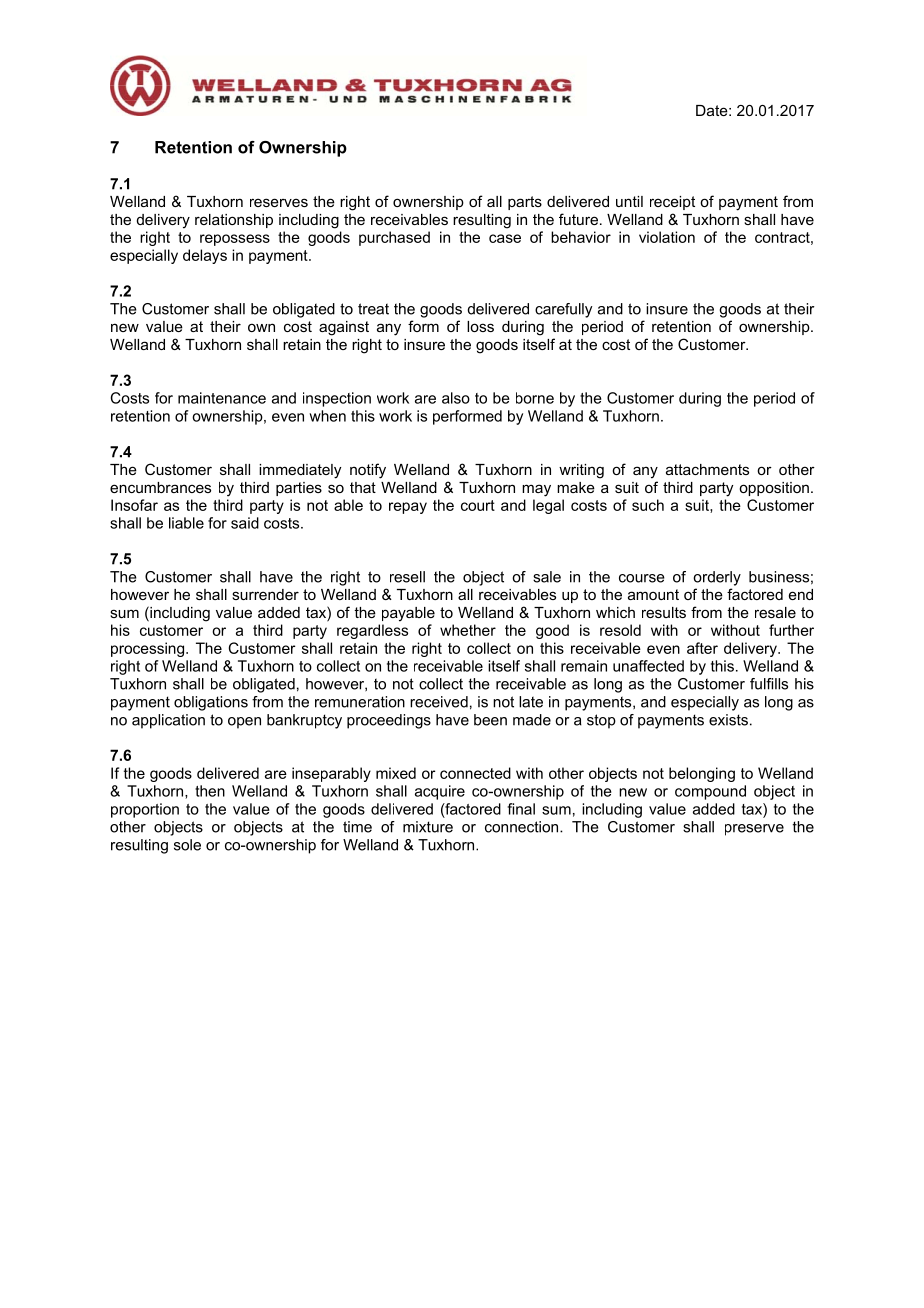 The height and width of the screenshot is (1308, 924). What do you see at coordinates (702, 648) in the screenshot?
I see `after` at bounding box center [702, 648].
